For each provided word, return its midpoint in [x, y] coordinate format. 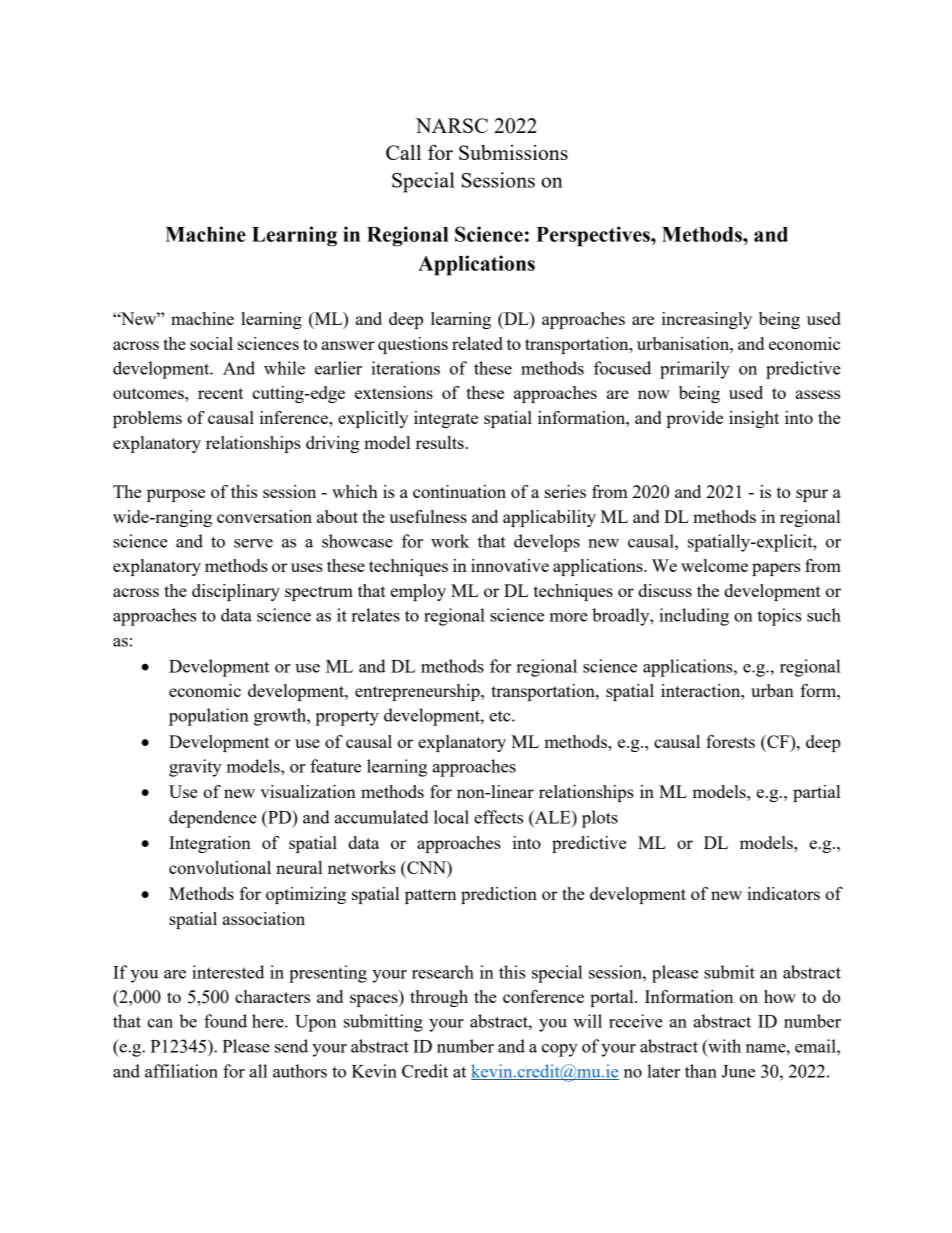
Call [403, 152]
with [723, 1046]
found [225, 1021]
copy [560, 1050]
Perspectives [594, 236]
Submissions [513, 152]
